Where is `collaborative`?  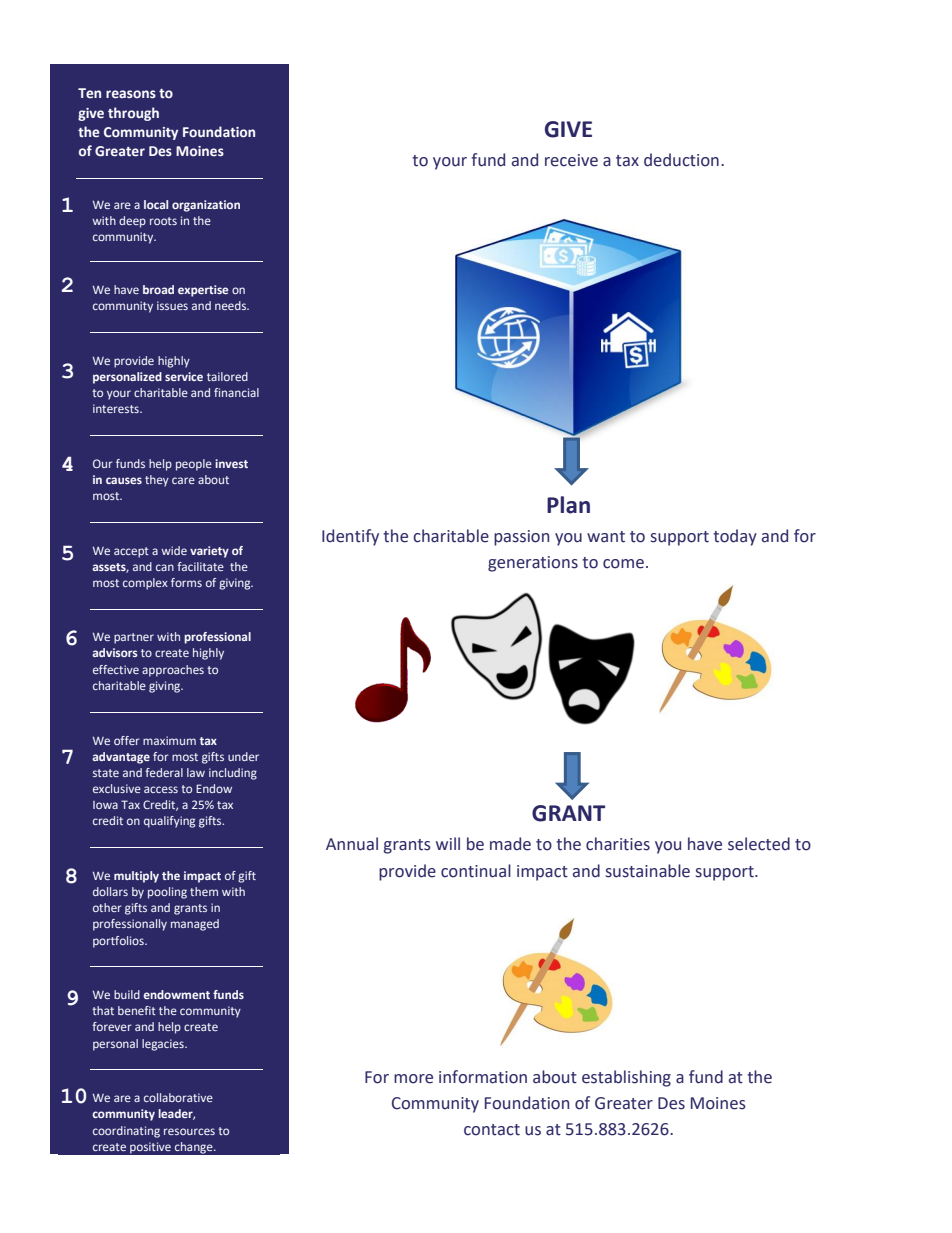 collaborative is located at coordinates (178, 1097).
